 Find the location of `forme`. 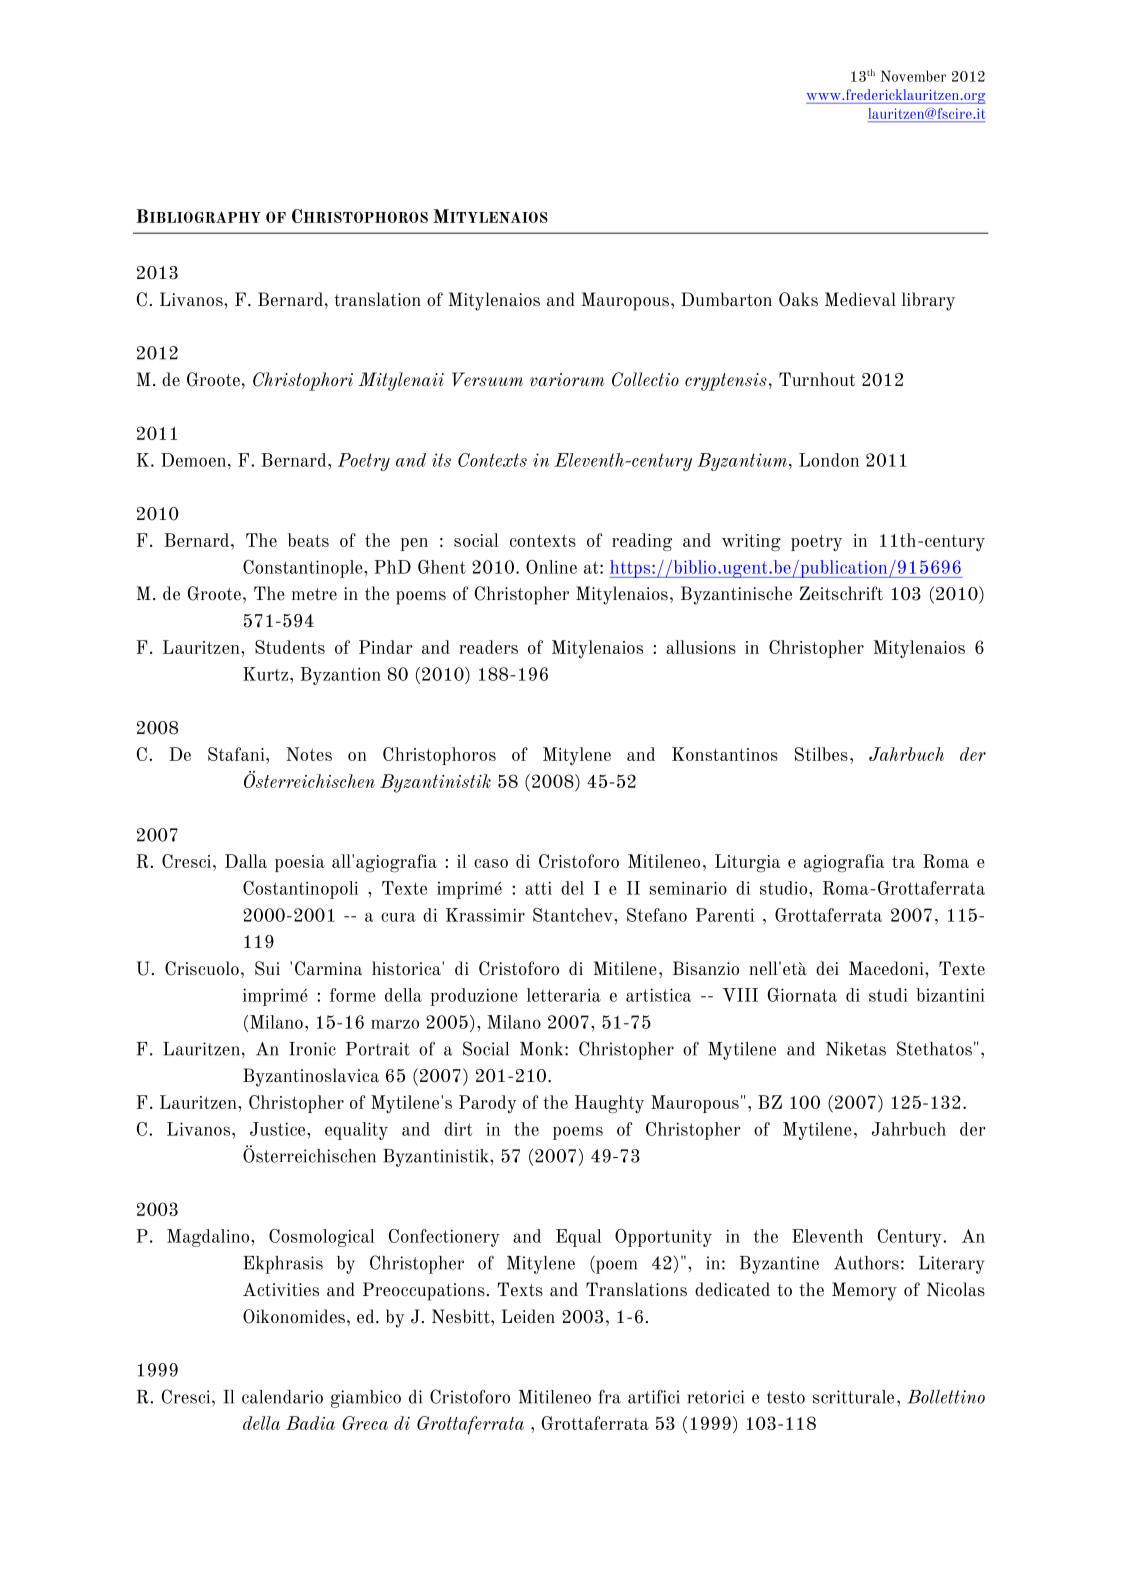

forme is located at coordinates (353, 995).
